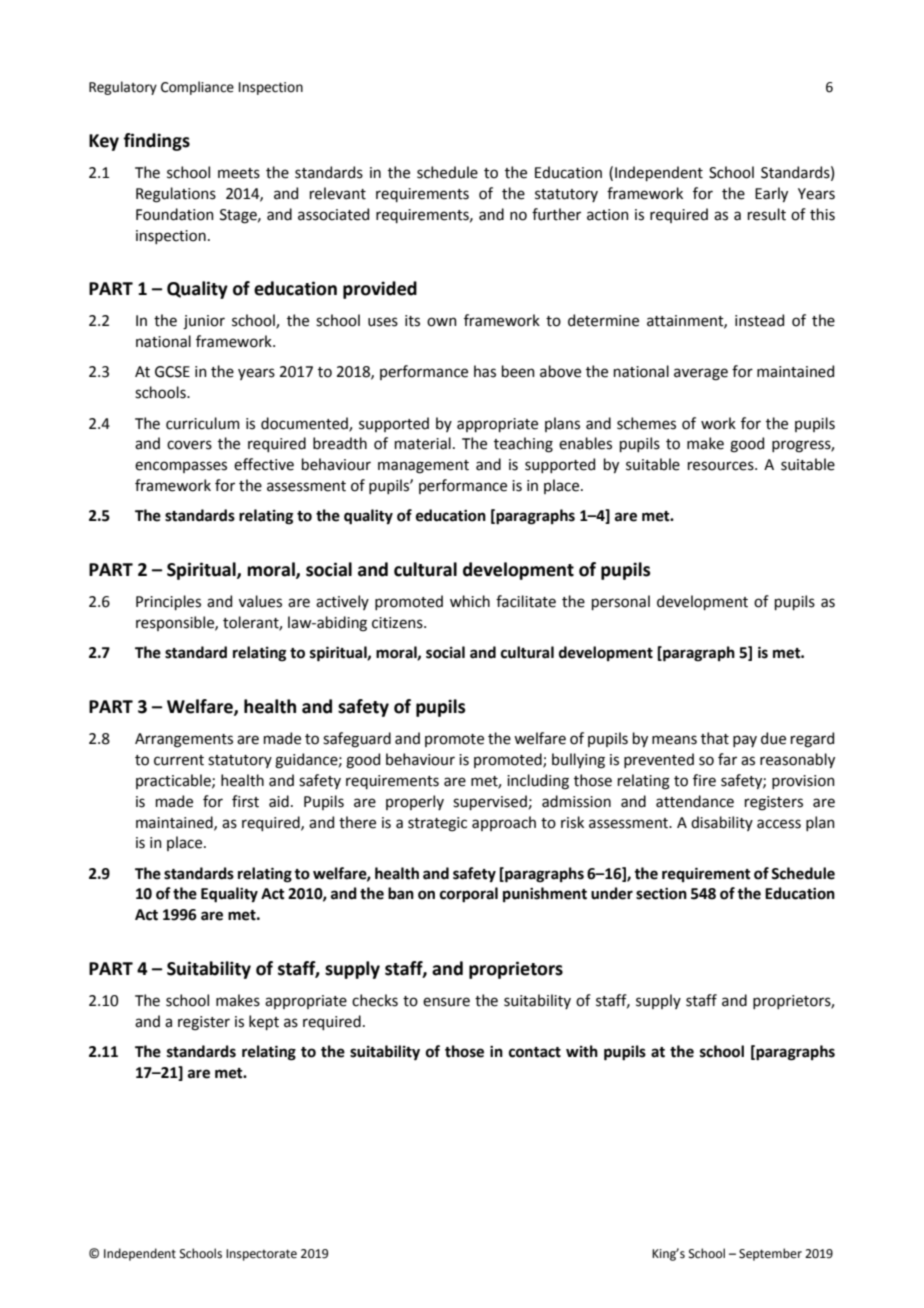  What do you see at coordinates (722, 823) in the screenshot?
I see `disability` at bounding box center [722, 823].
